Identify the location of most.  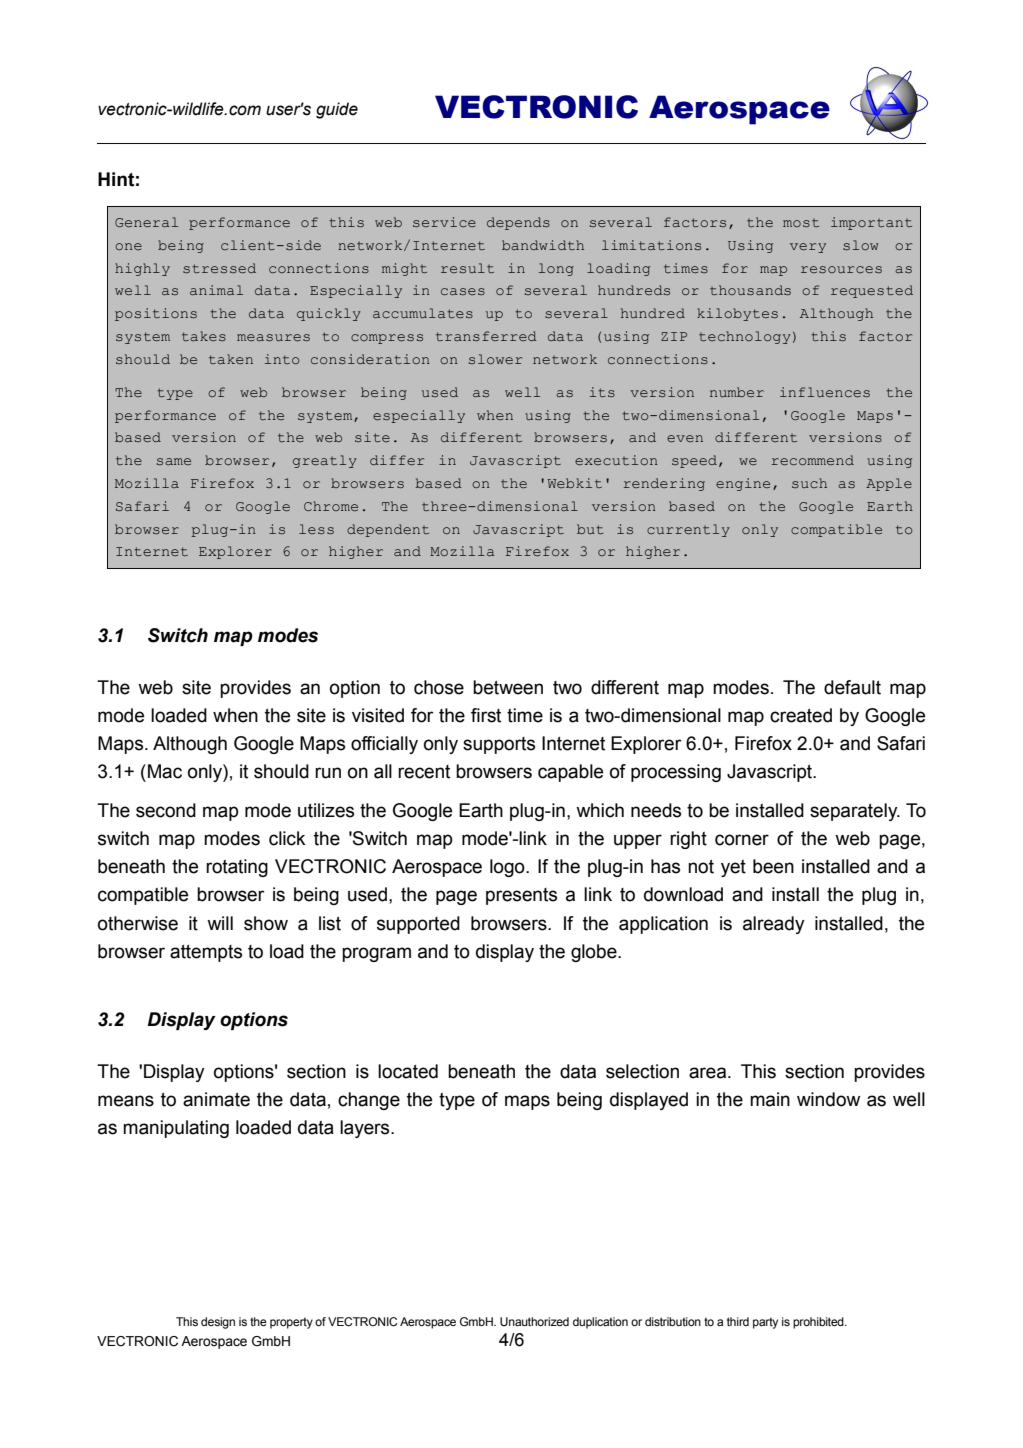
(801, 223).
